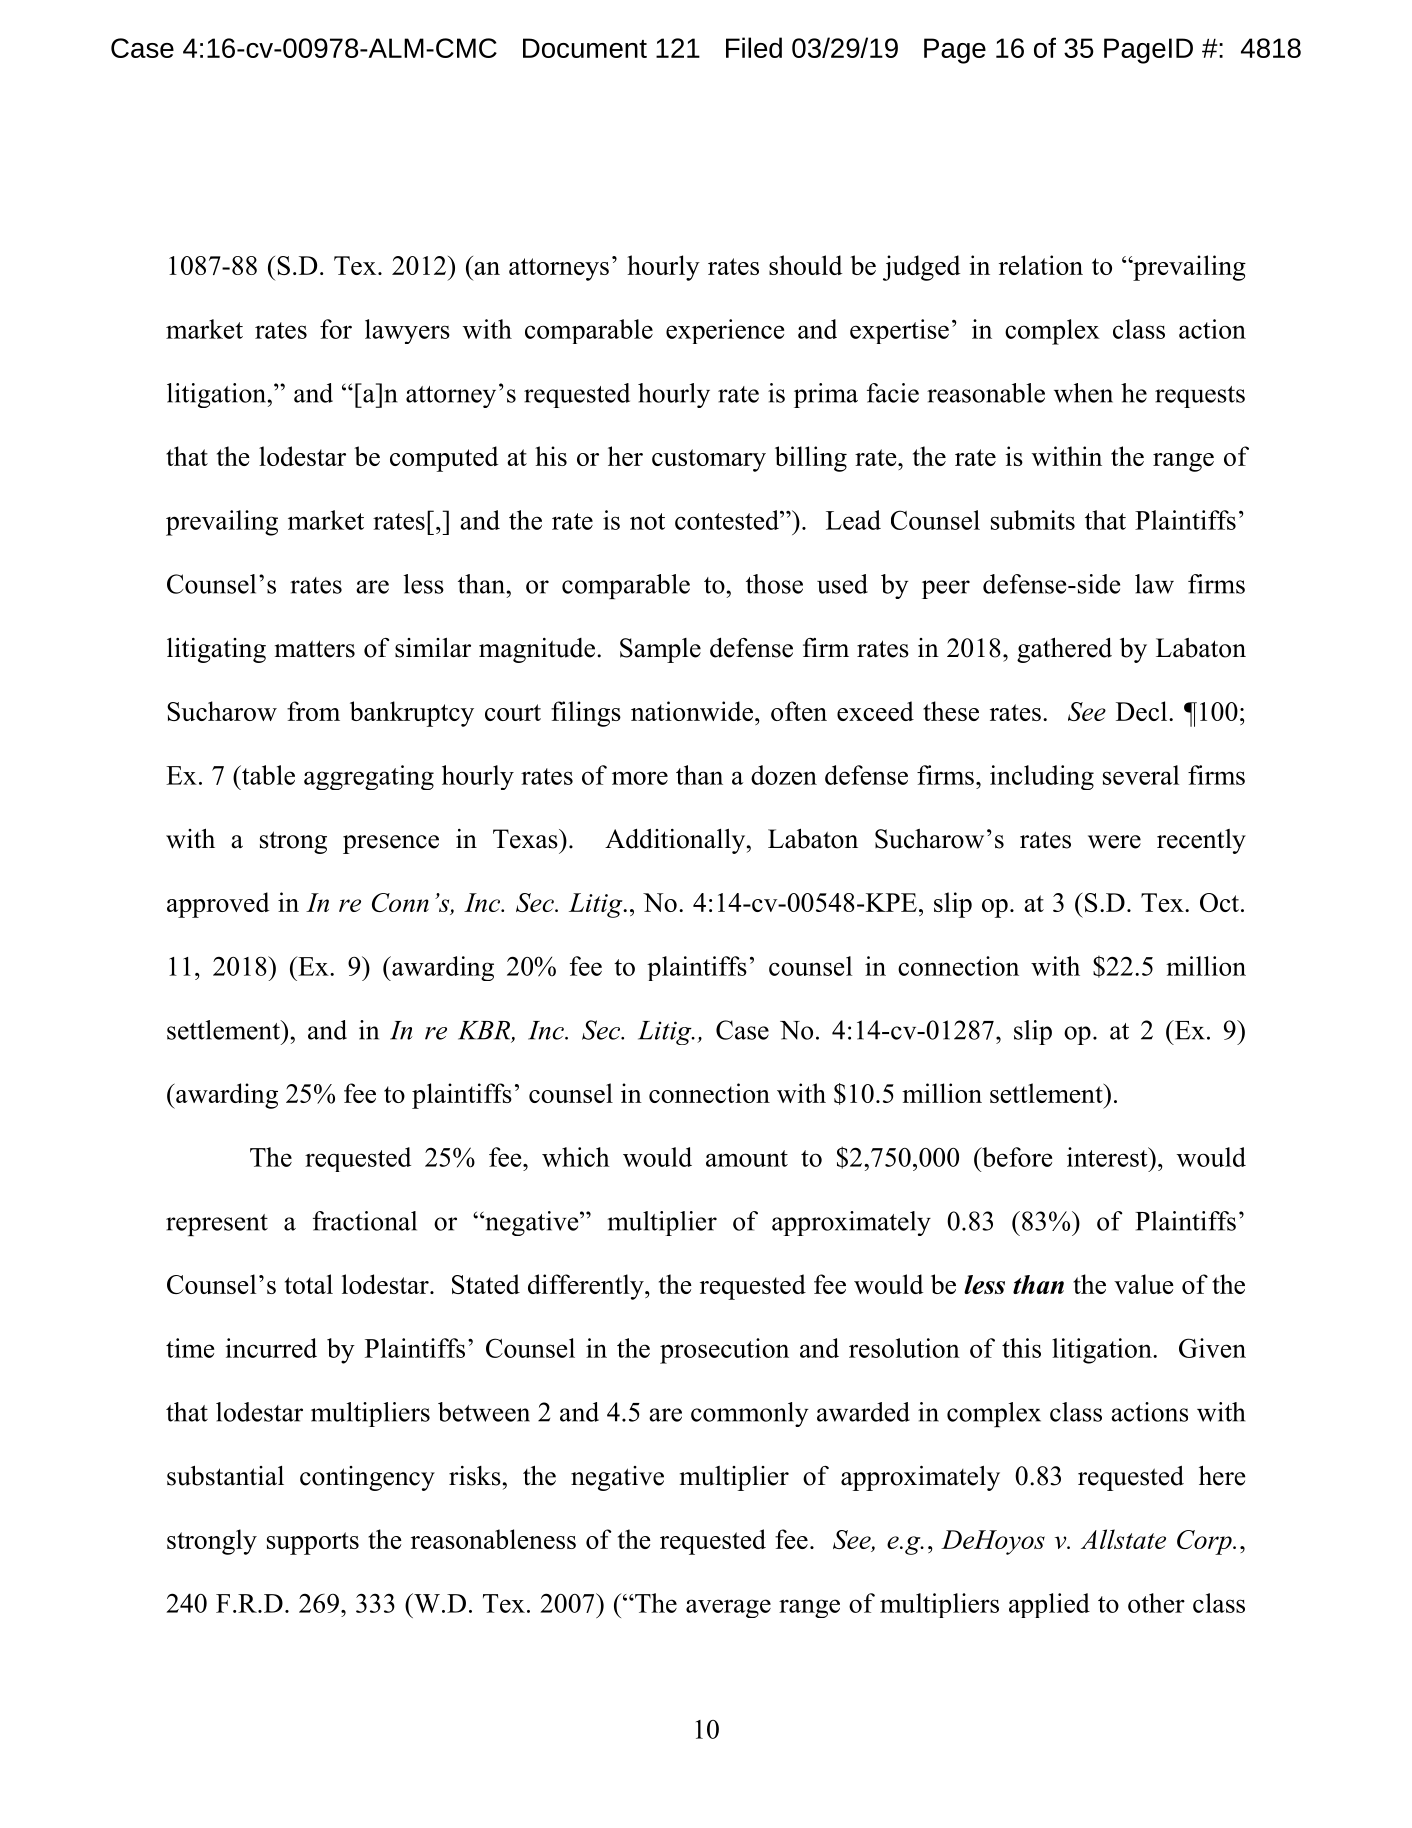 Image resolution: width=1412 pixels, height=1828 pixels. What do you see at coordinates (747, 1158) in the document?
I see `amount` at bounding box center [747, 1158].
